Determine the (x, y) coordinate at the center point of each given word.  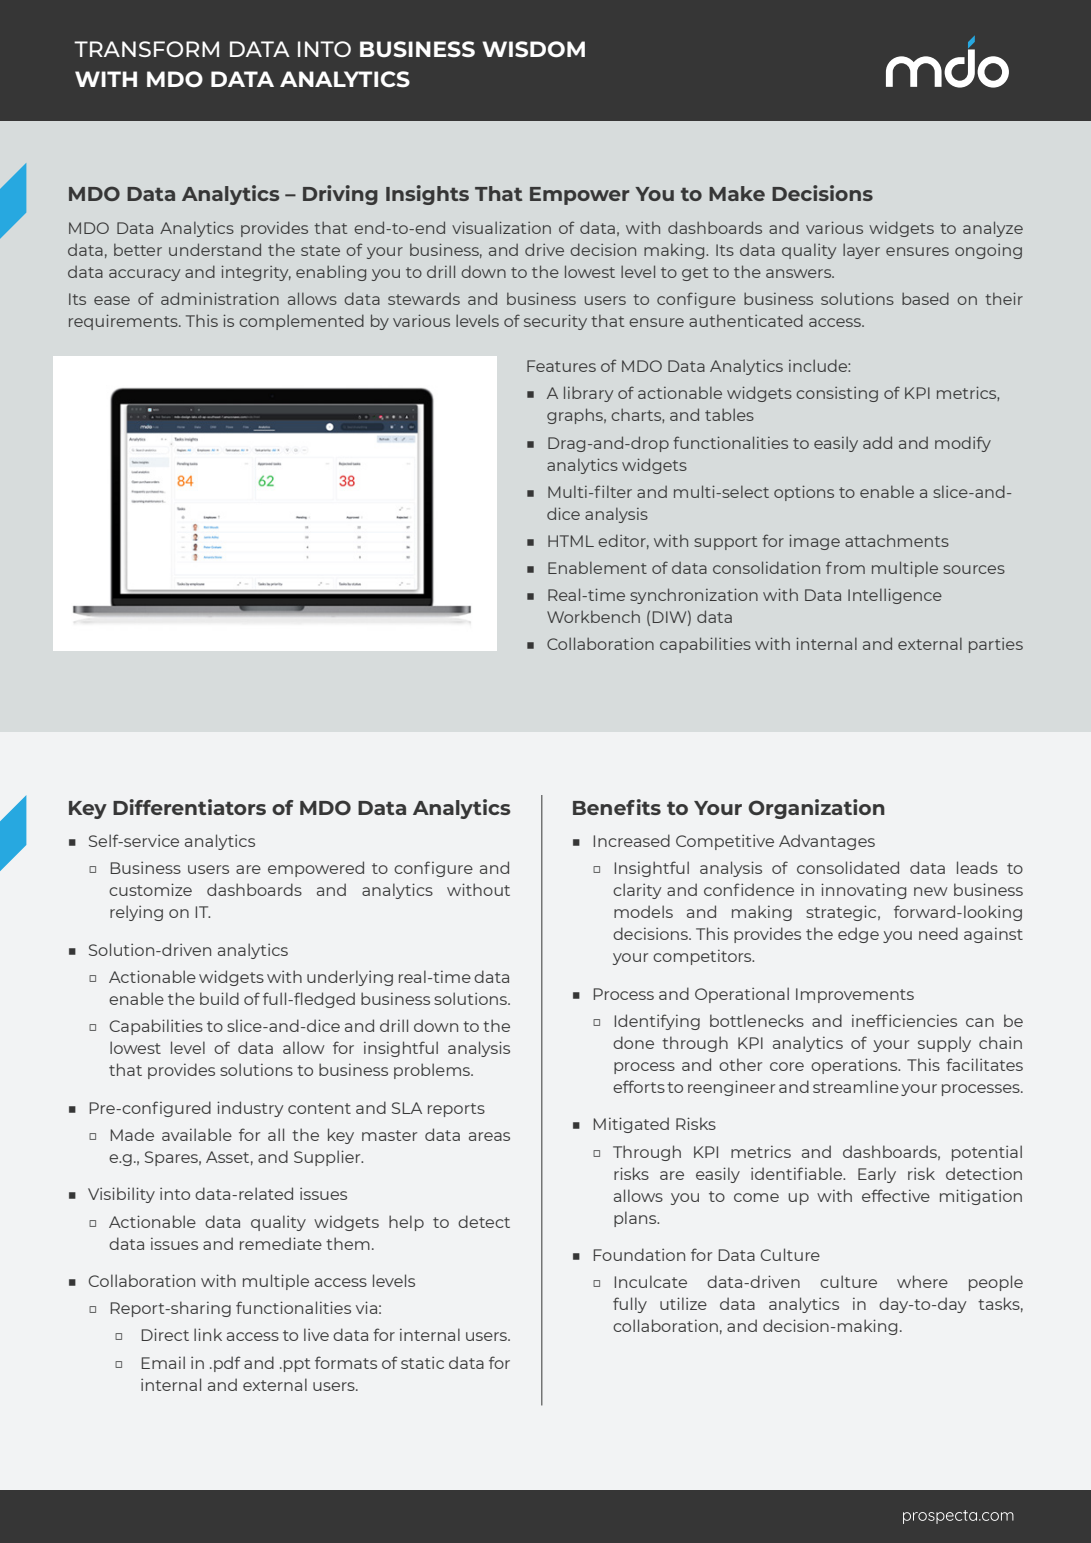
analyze (993, 229)
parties (996, 645)
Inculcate (650, 1281)
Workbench (593, 616)
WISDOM (533, 49)
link (208, 1334)
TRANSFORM (146, 49)
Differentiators (189, 807)
